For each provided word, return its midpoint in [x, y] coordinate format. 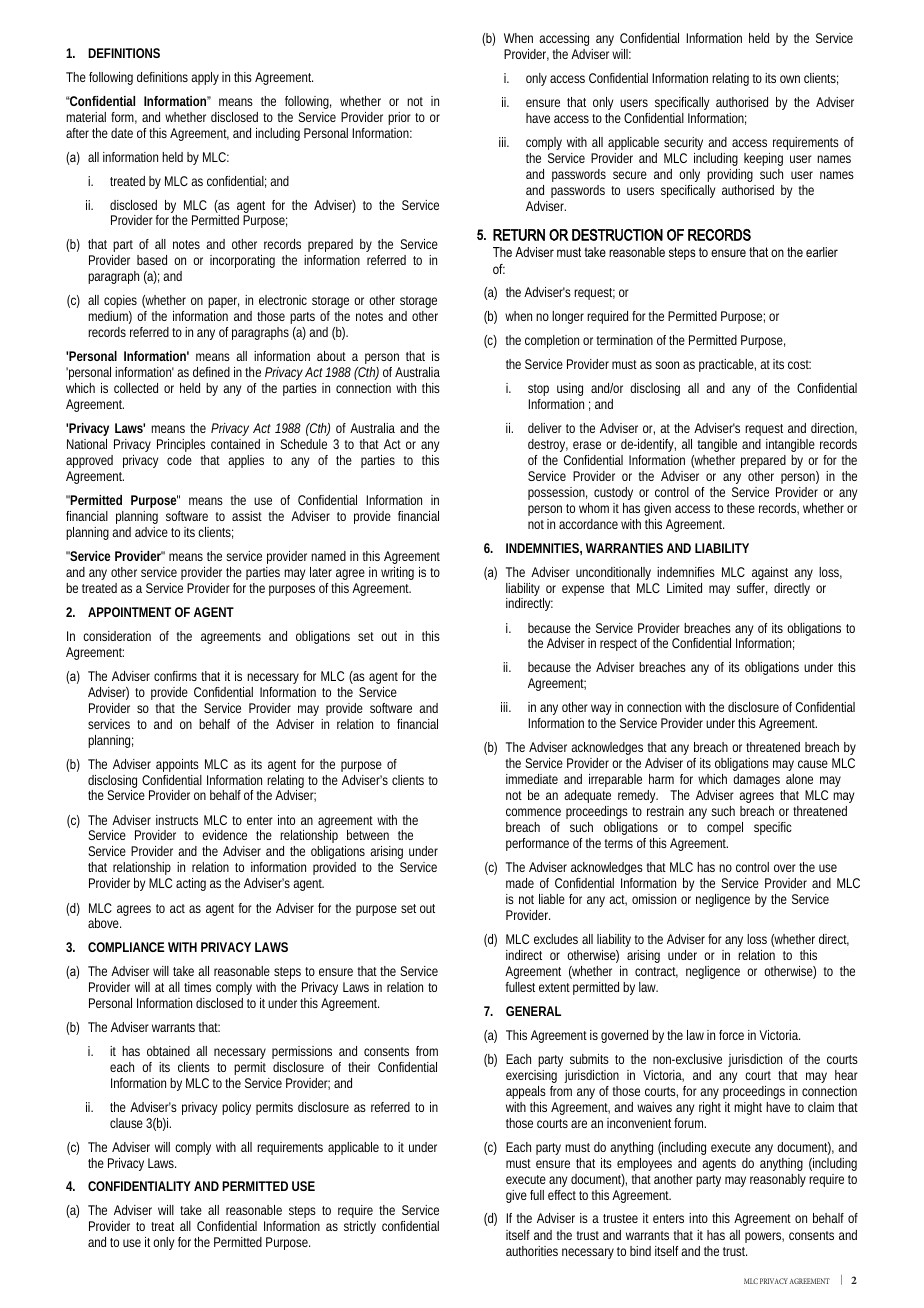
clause [126, 1123]
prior [399, 118]
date [122, 133]
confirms [175, 676]
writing [397, 573]
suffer [752, 589]
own [790, 79]
